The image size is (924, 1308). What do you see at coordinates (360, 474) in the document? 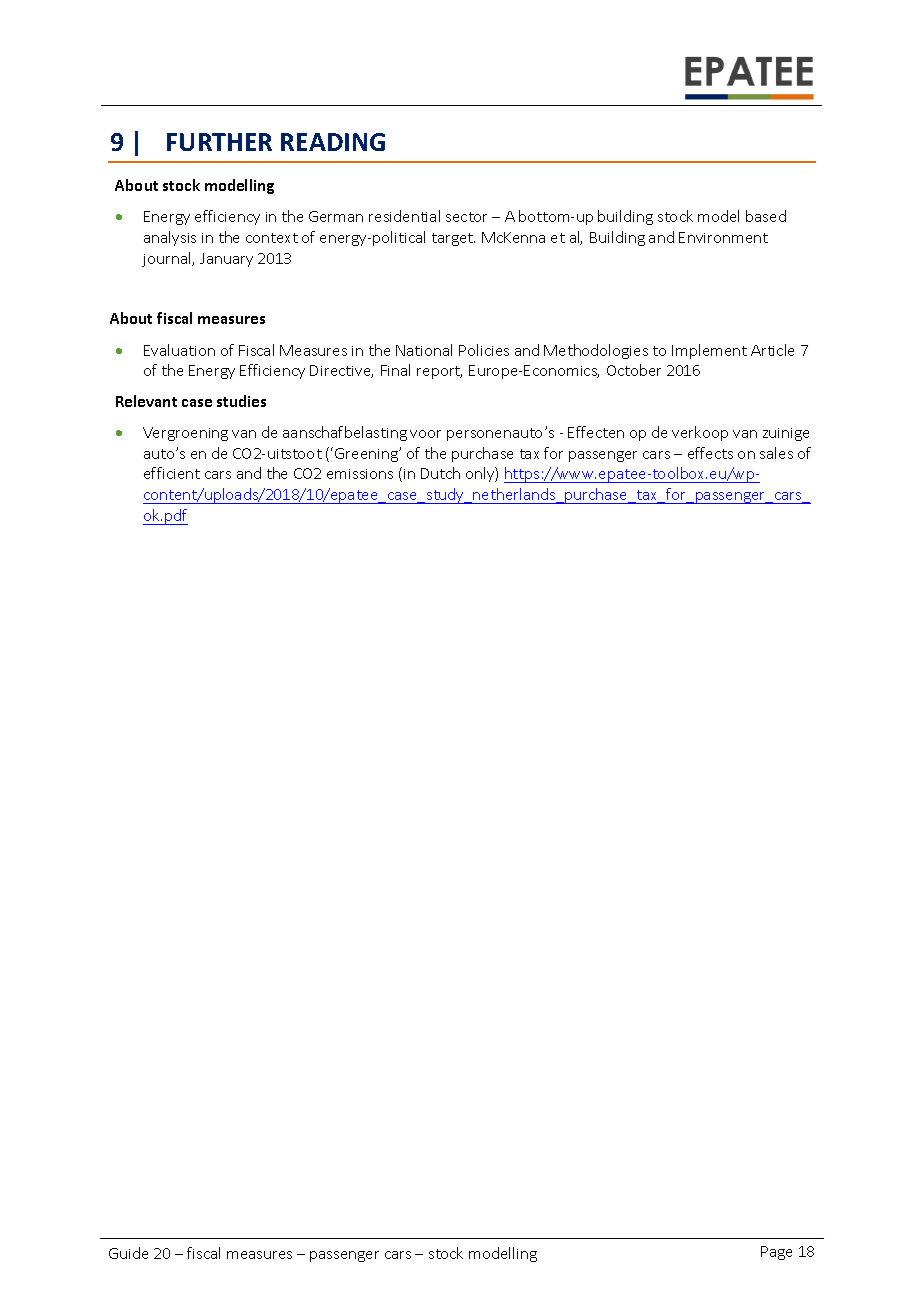
I see `emissions` at bounding box center [360, 474].
